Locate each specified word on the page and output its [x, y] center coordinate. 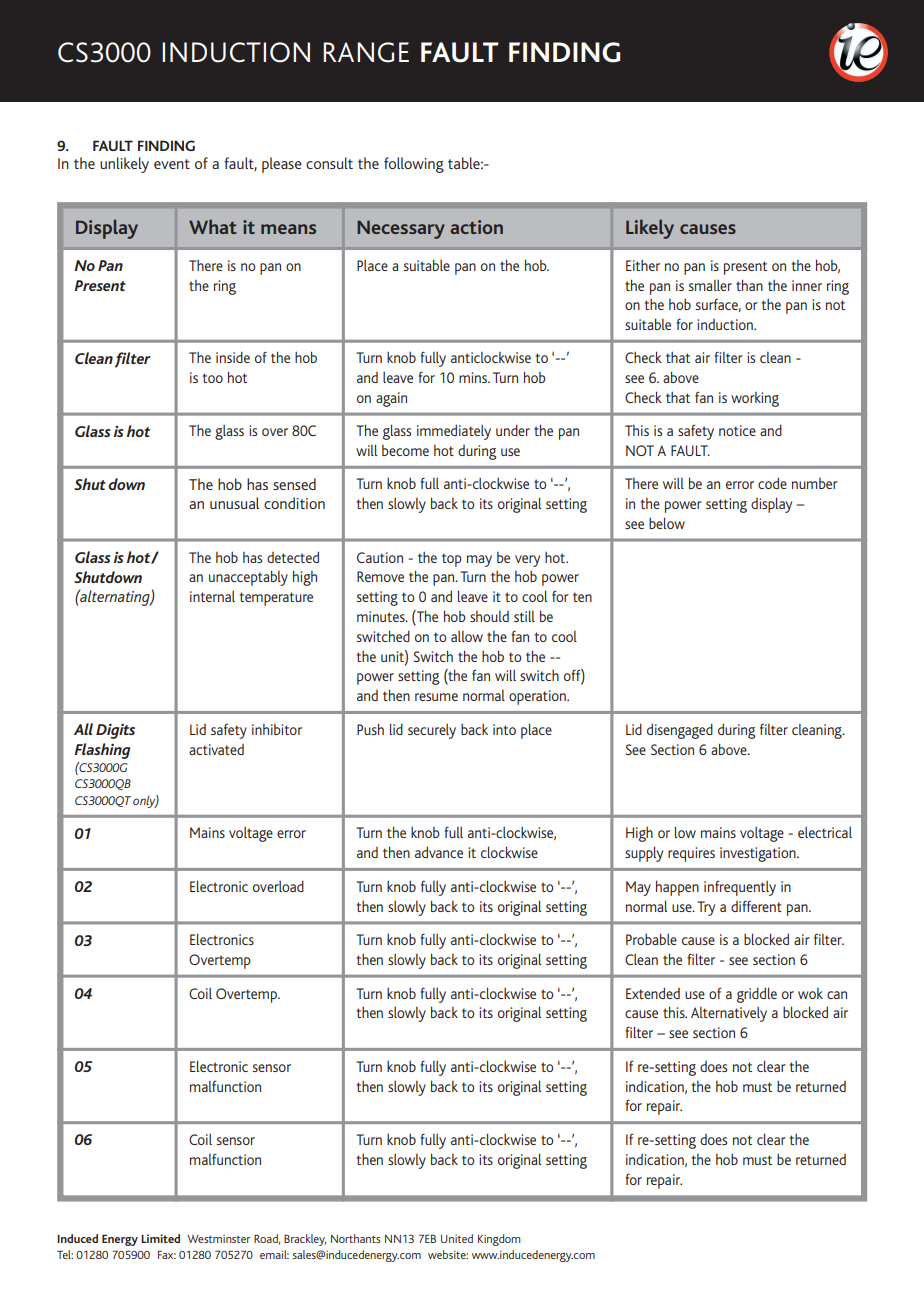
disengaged [680, 731]
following [414, 165]
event [172, 164]
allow [467, 636]
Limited [160, 1238]
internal [212, 596]
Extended [653, 993]
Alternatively [729, 1014]
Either [643, 265]
